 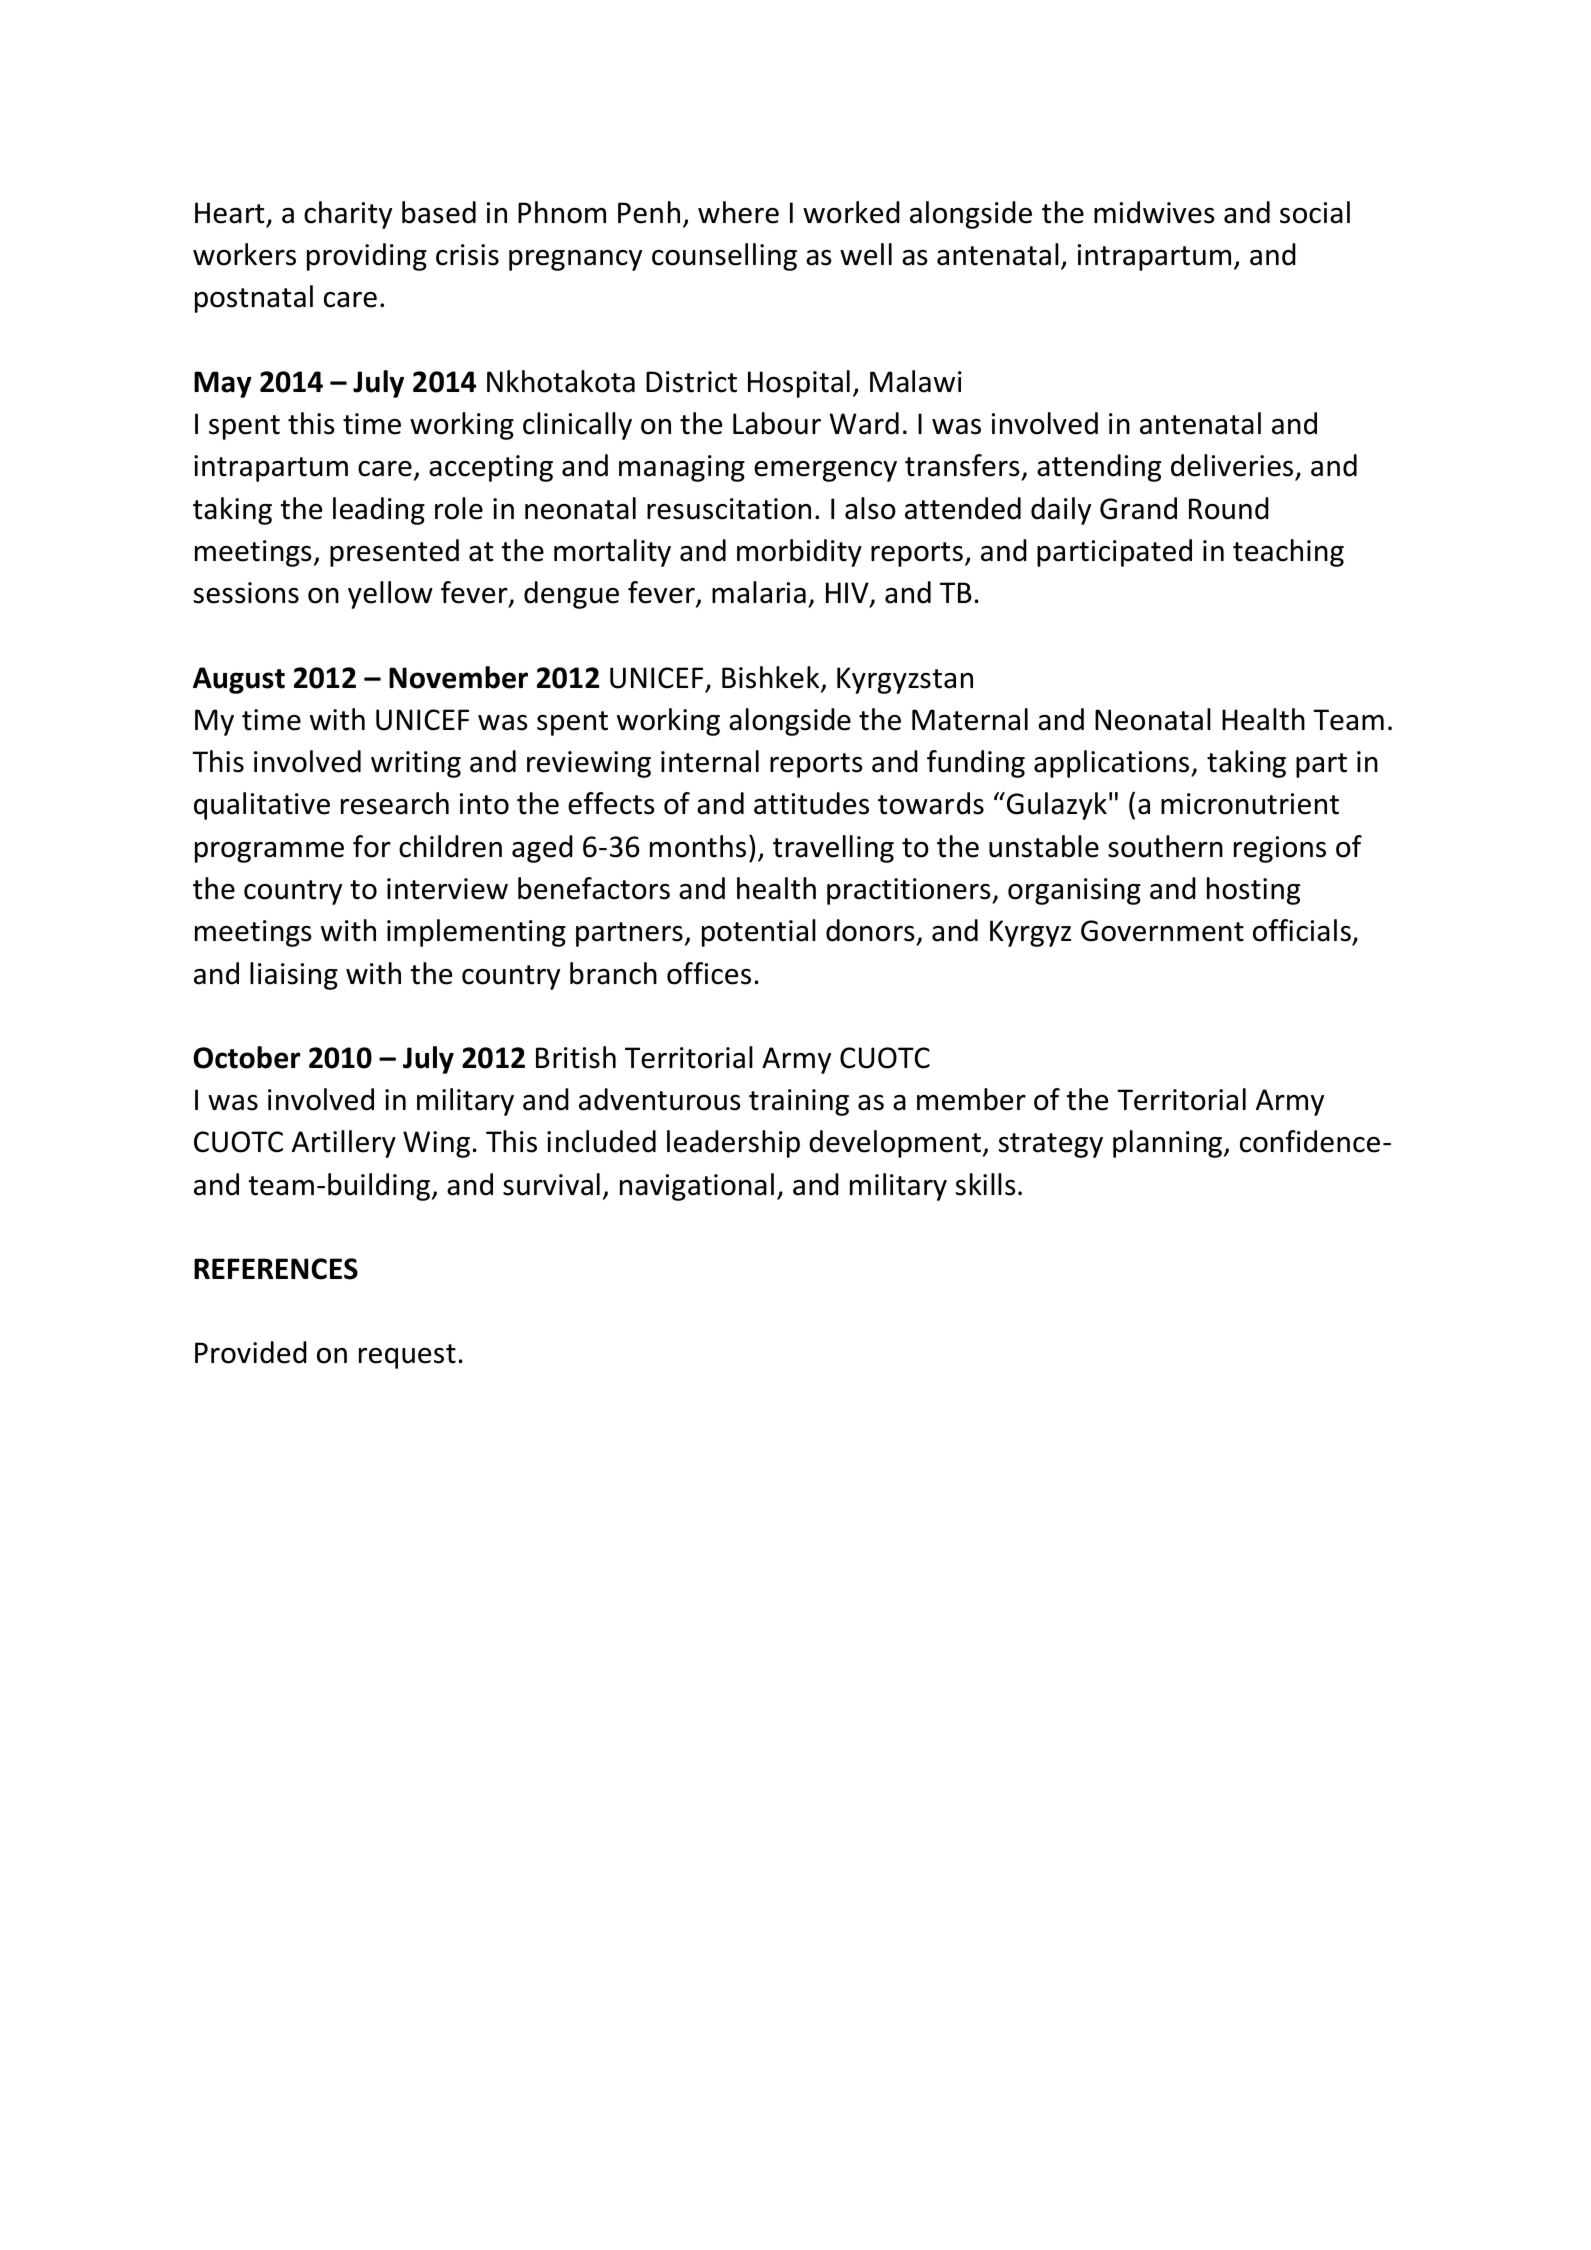 What do you see at coordinates (407, 1356) in the document?
I see `request` at bounding box center [407, 1356].
